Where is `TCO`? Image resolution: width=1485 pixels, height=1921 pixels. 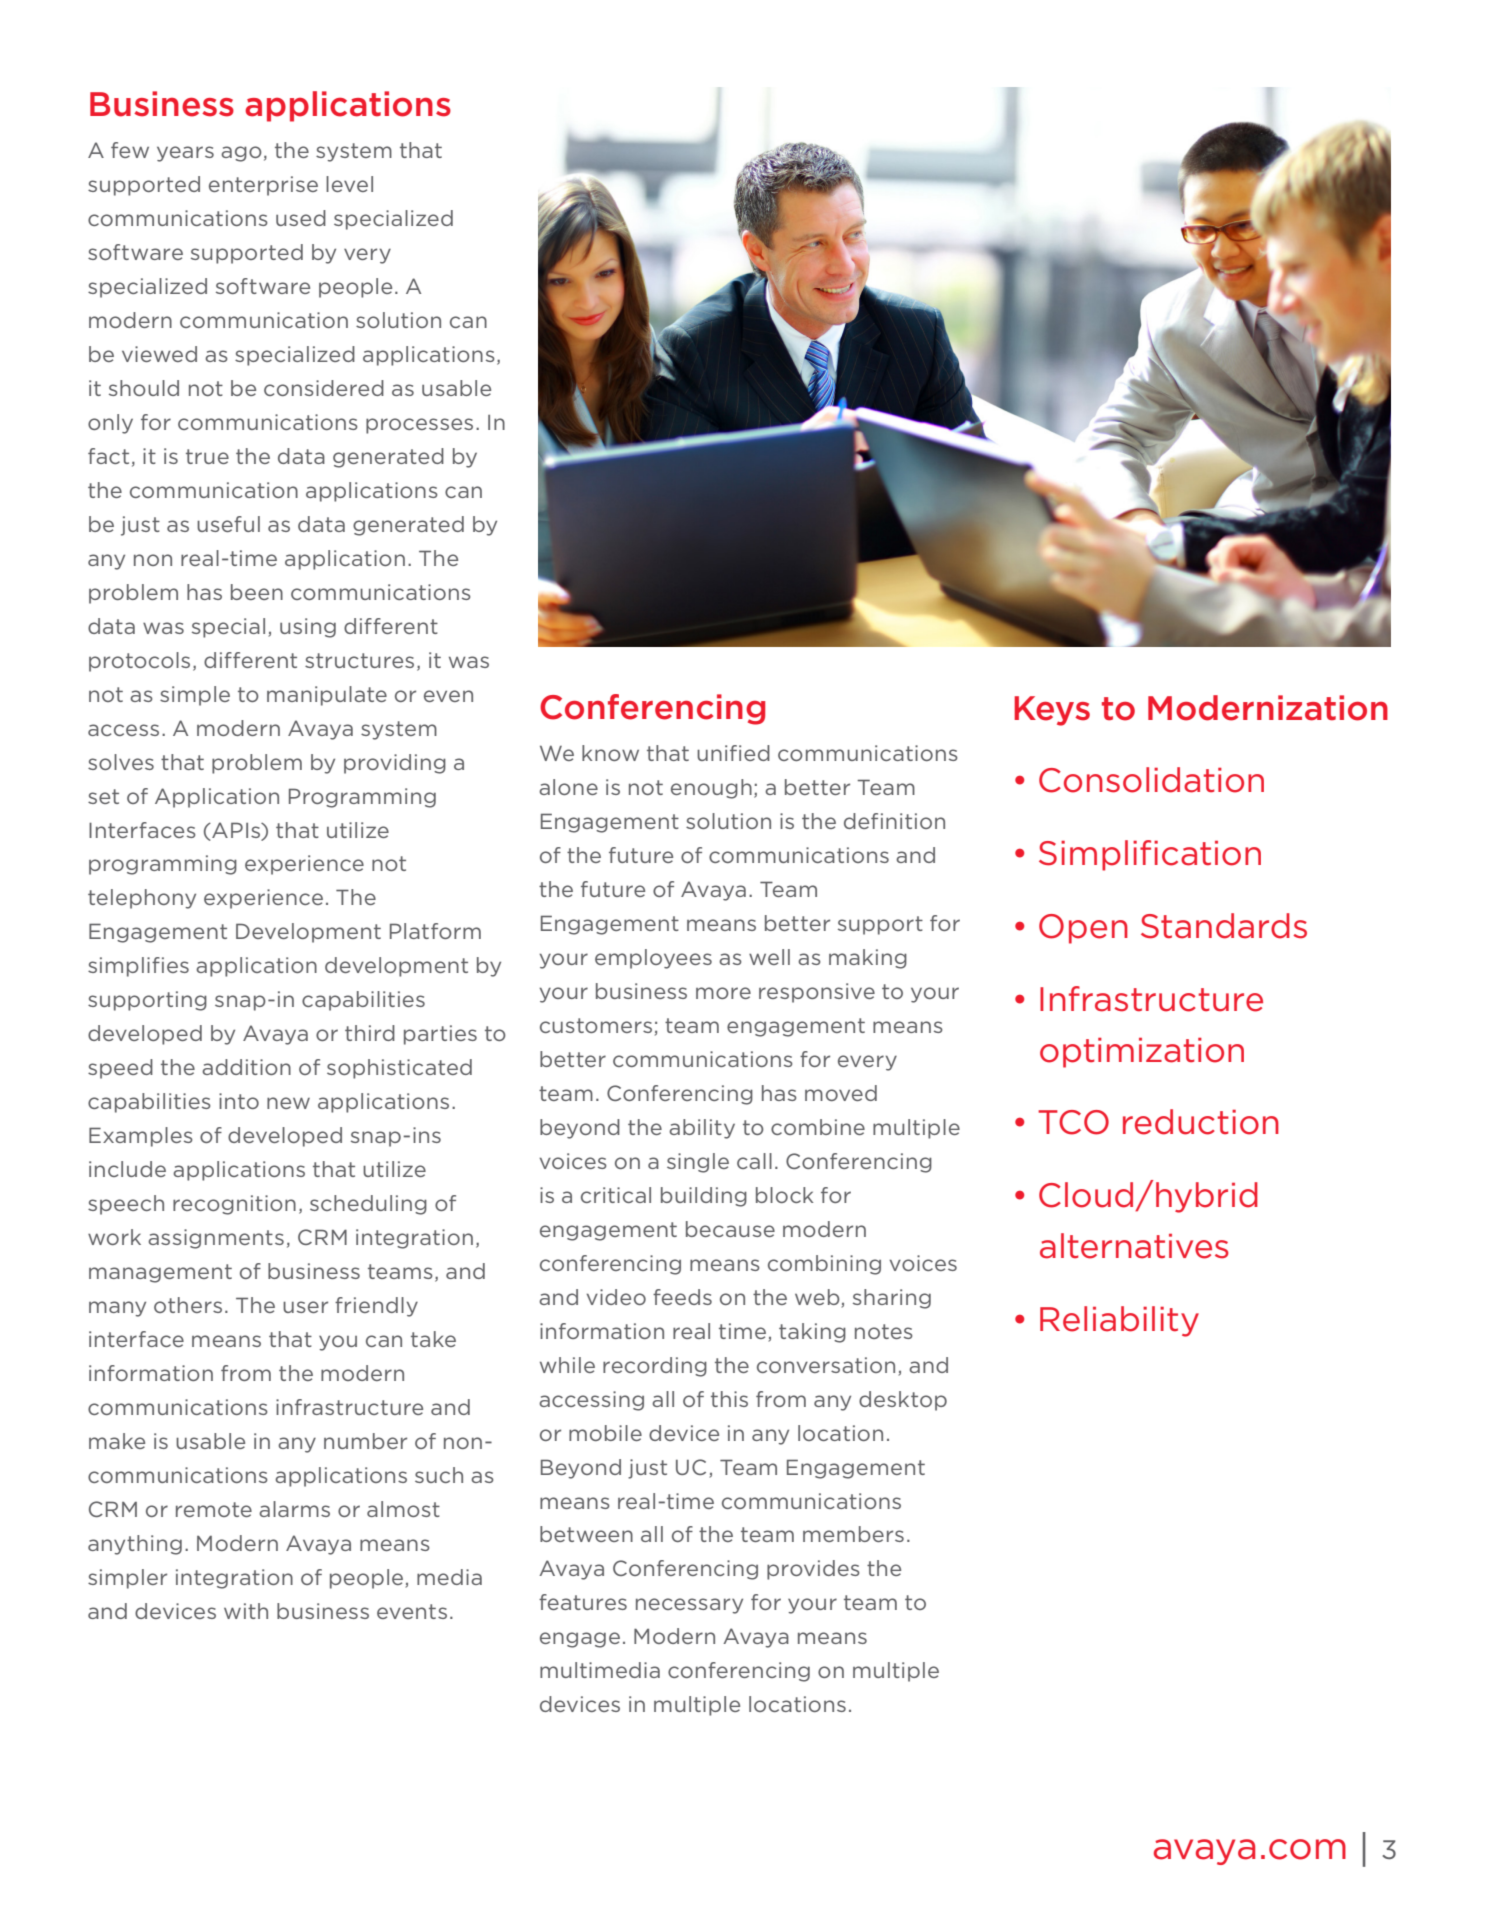 TCO is located at coordinates (1073, 1122).
